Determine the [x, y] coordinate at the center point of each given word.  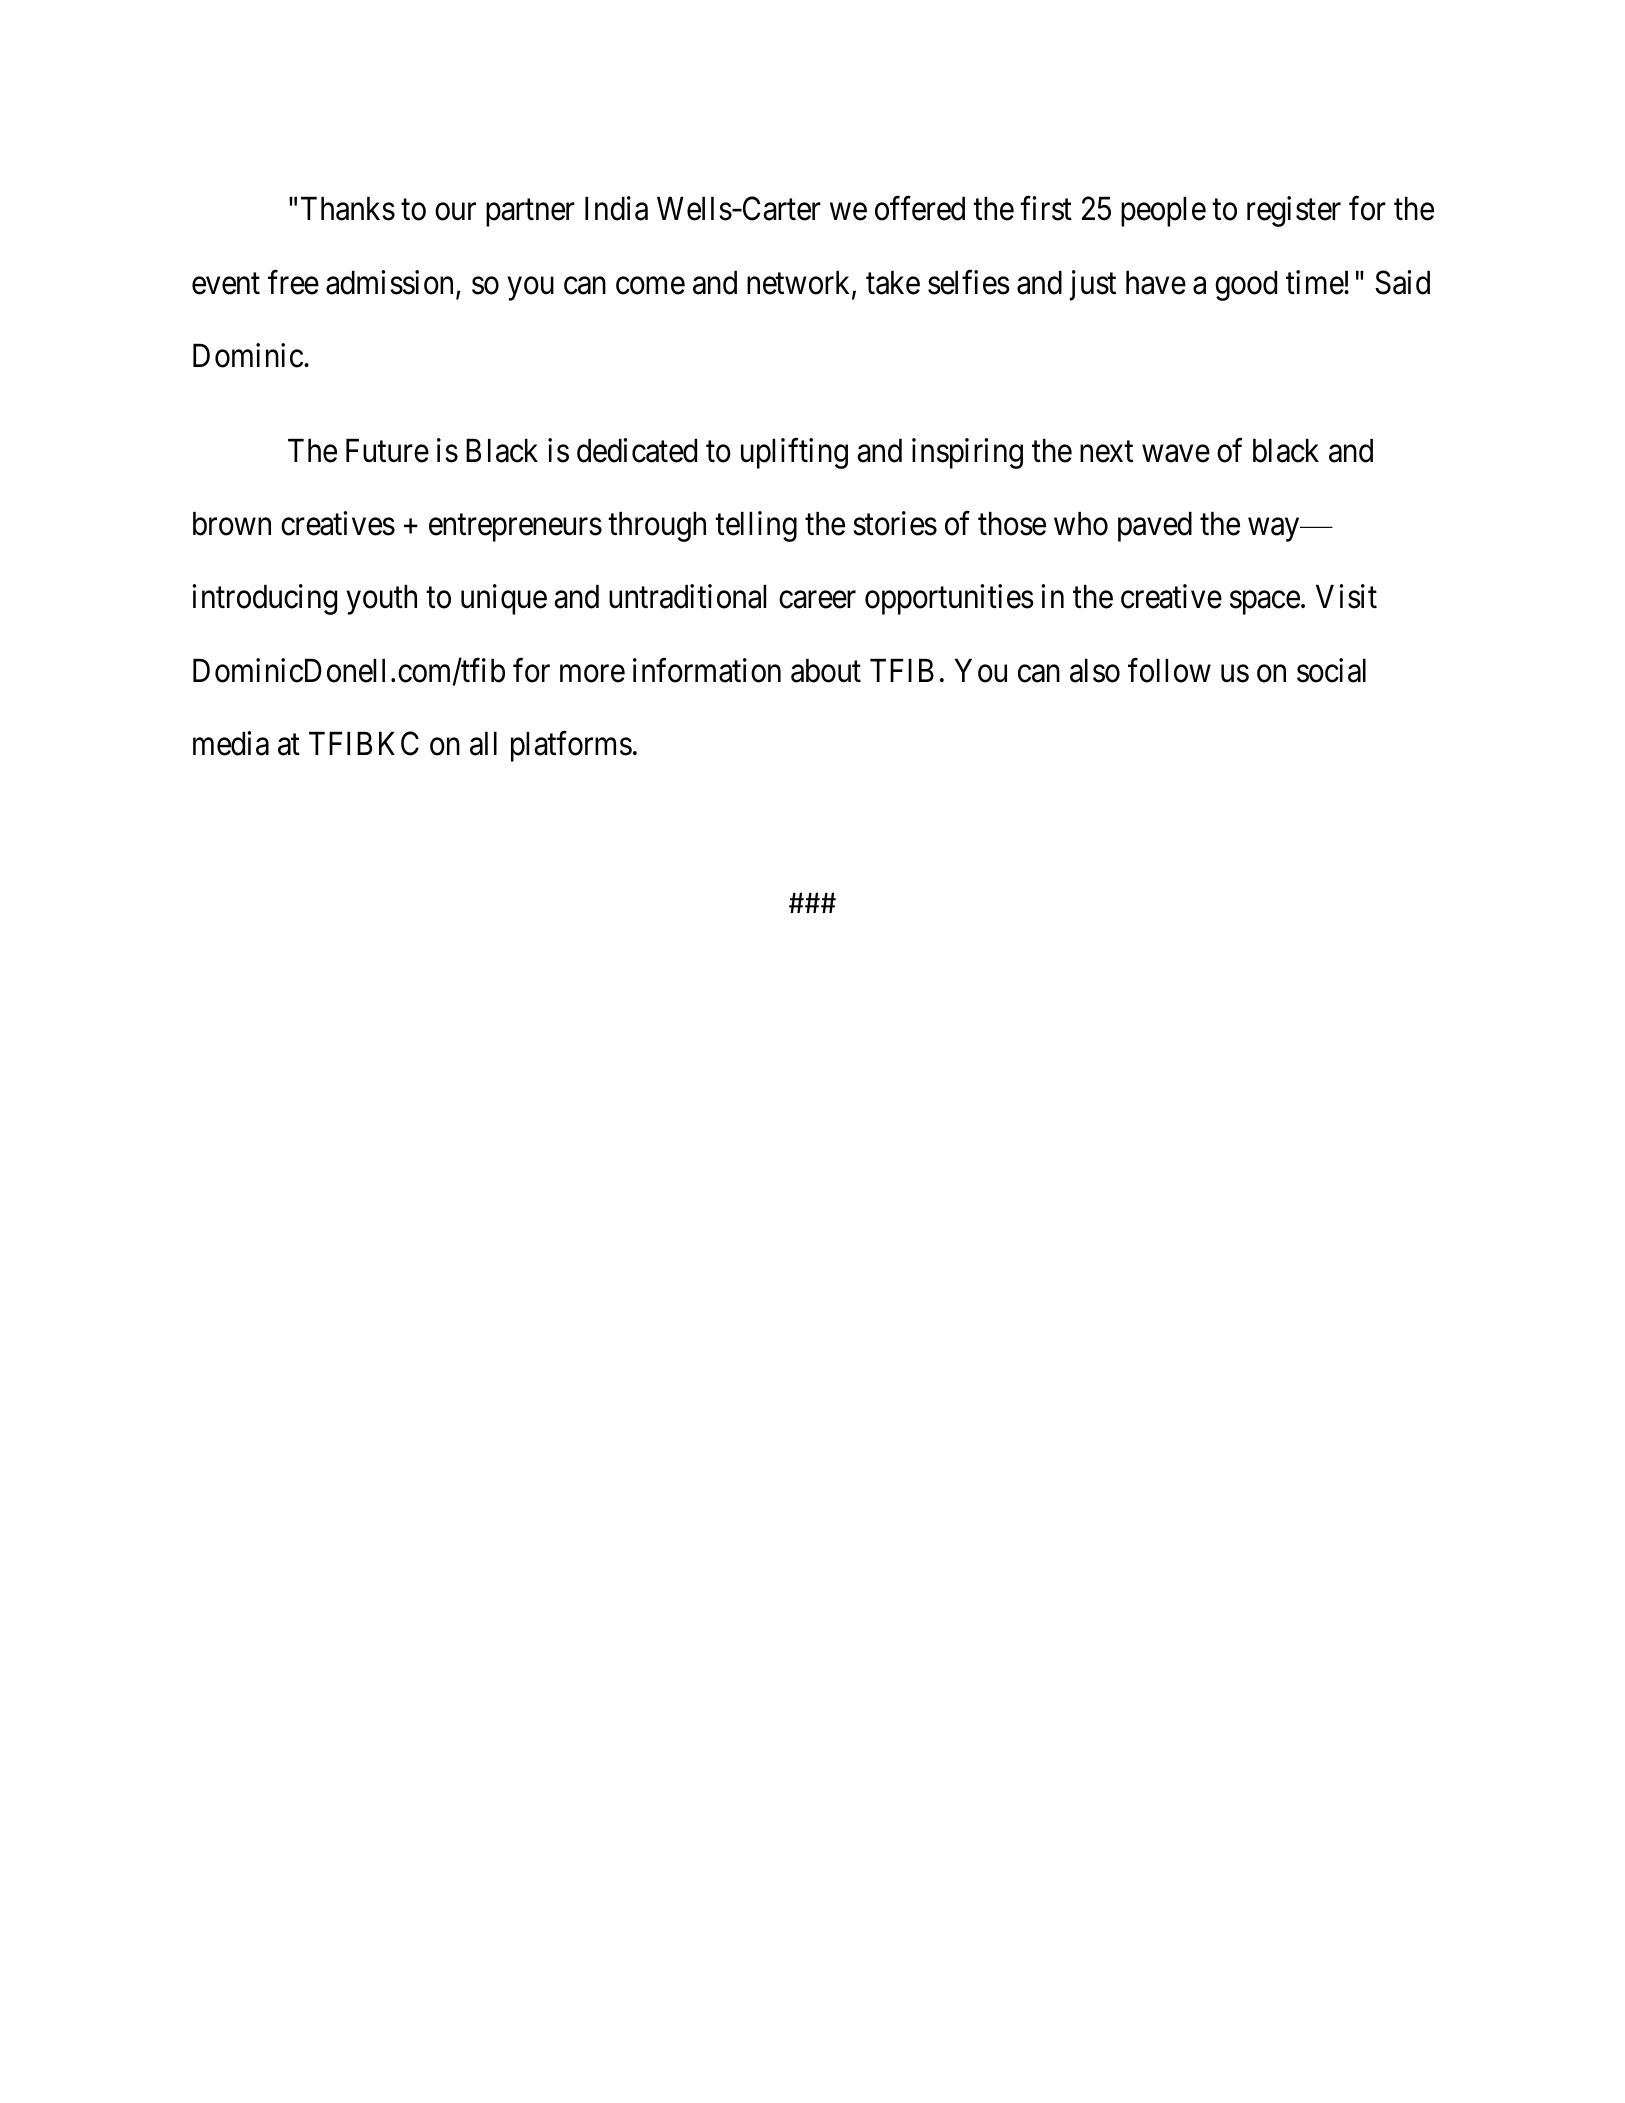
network [800, 284]
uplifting [794, 453]
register [1294, 212]
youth [381, 600]
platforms [571, 746]
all [483, 744]
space [1265, 603]
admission [391, 283]
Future [387, 451]
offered [920, 209]
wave [1176, 454]
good [1246, 286]
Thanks [348, 209]
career [817, 600]
